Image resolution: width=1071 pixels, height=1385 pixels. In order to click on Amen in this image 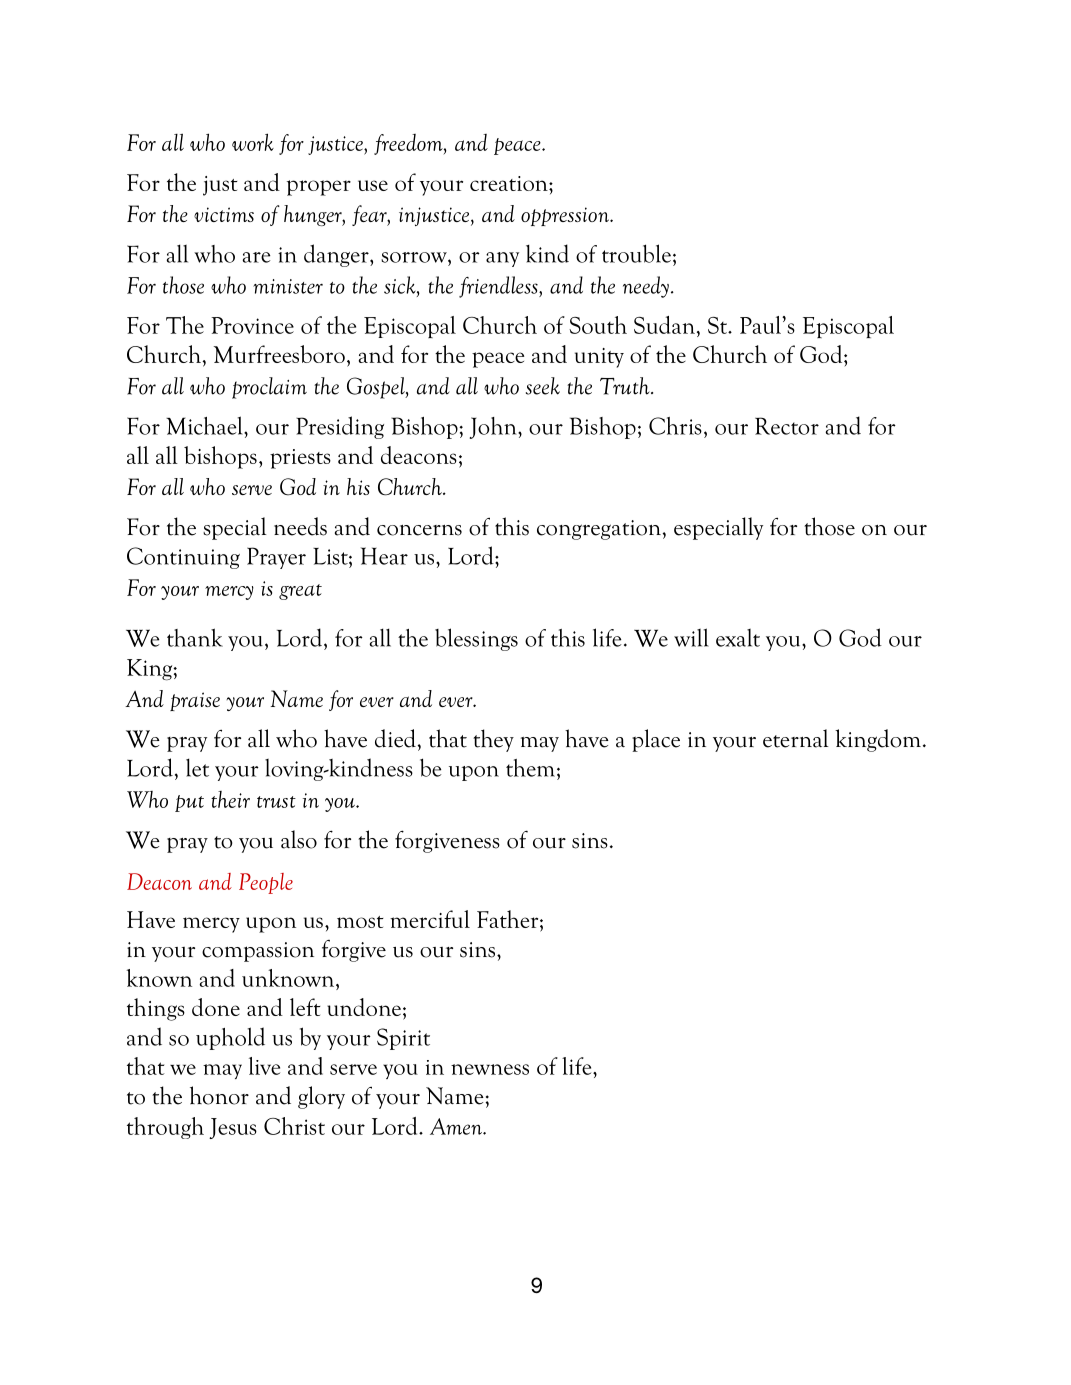, I will do `click(457, 1126)`.
